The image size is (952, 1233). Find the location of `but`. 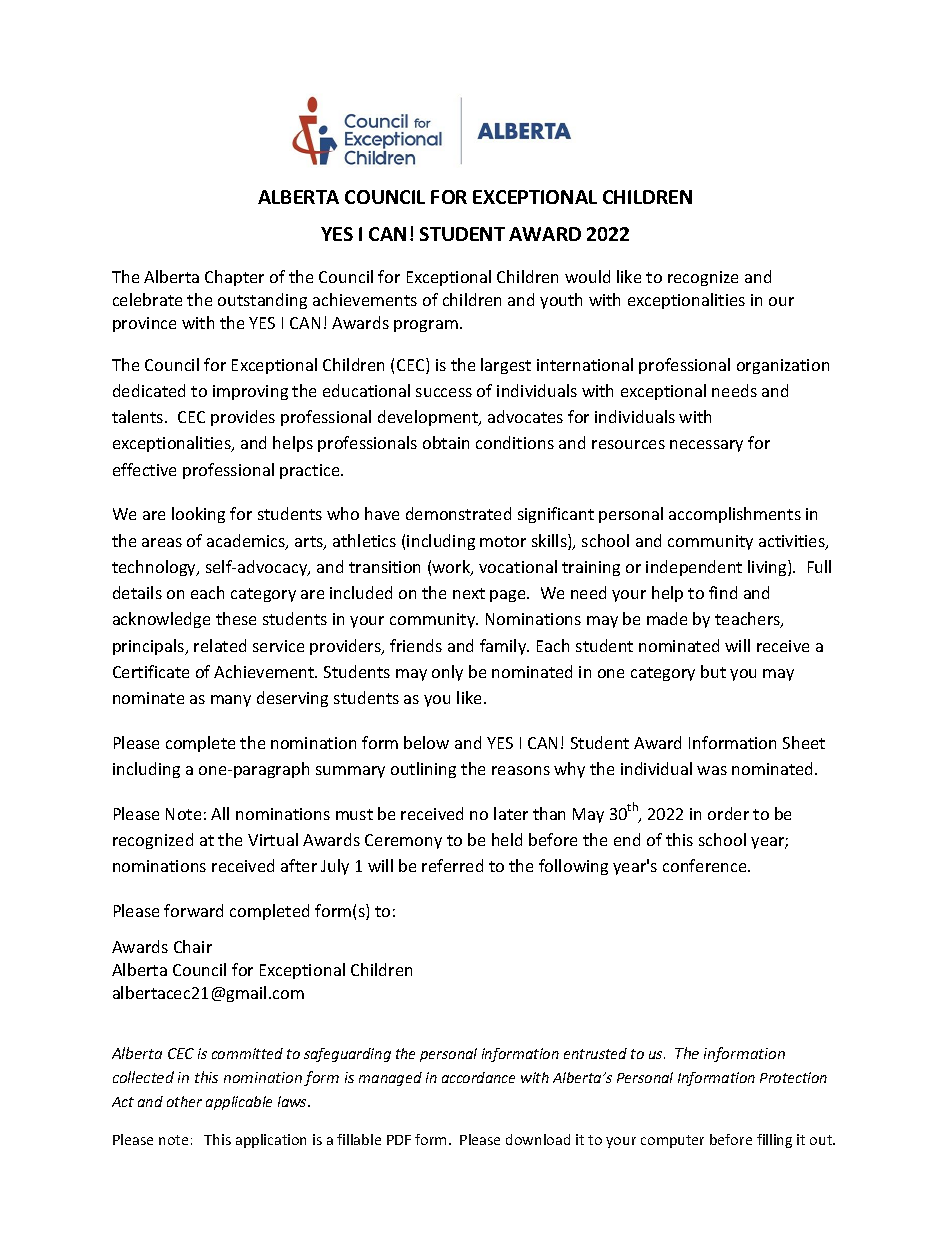

but is located at coordinates (713, 671).
